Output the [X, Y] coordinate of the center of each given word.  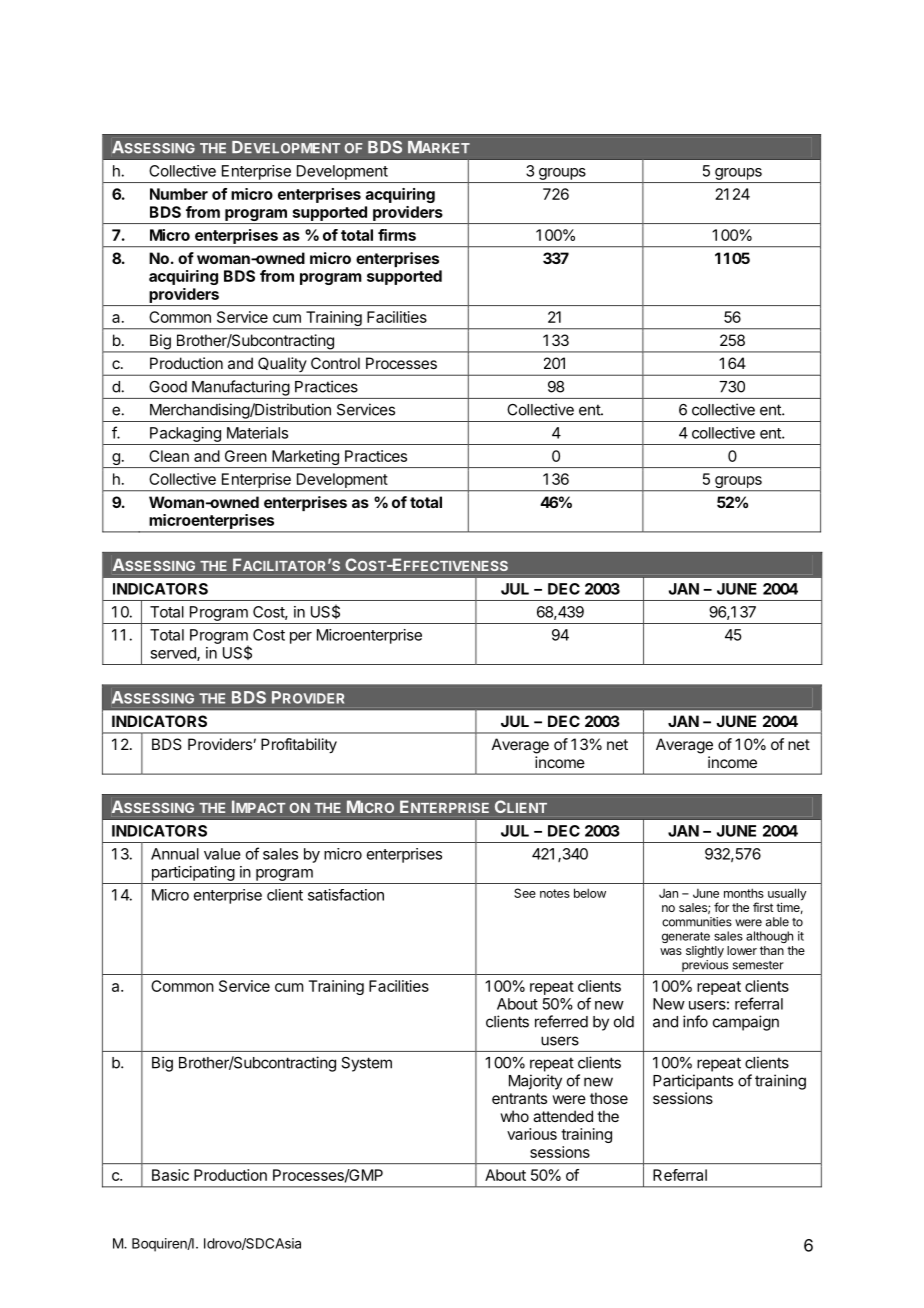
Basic [170, 1175]
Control [335, 363]
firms [397, 235]
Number [179, 194]
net [617, 744]
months [744, 893]
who [514, 1116]
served [174, 654]
